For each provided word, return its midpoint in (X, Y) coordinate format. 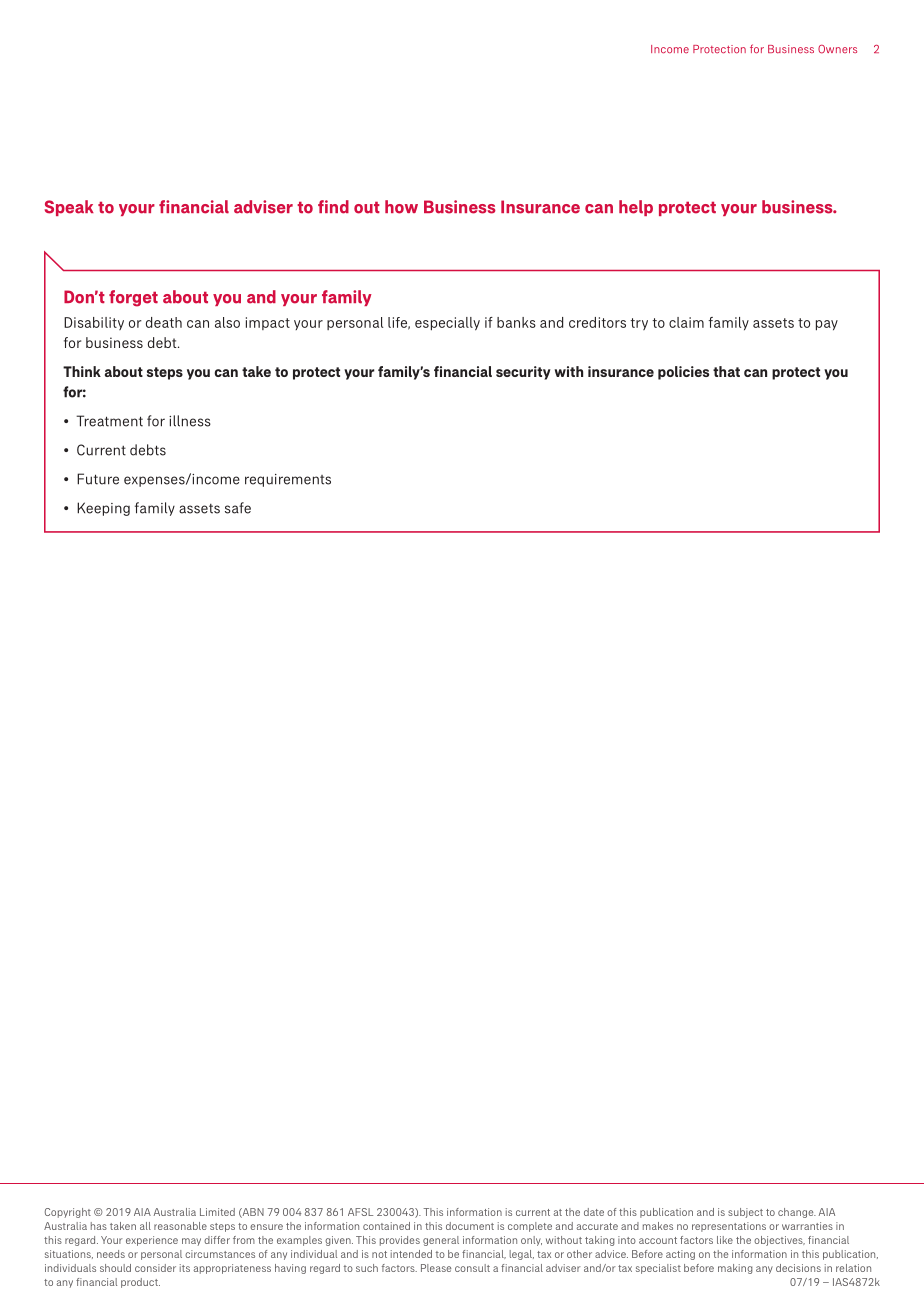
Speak (69, 208)
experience (152, 1241)
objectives (779, 1241)
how (401, 207)
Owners (837, 49)
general (441, 1241)
